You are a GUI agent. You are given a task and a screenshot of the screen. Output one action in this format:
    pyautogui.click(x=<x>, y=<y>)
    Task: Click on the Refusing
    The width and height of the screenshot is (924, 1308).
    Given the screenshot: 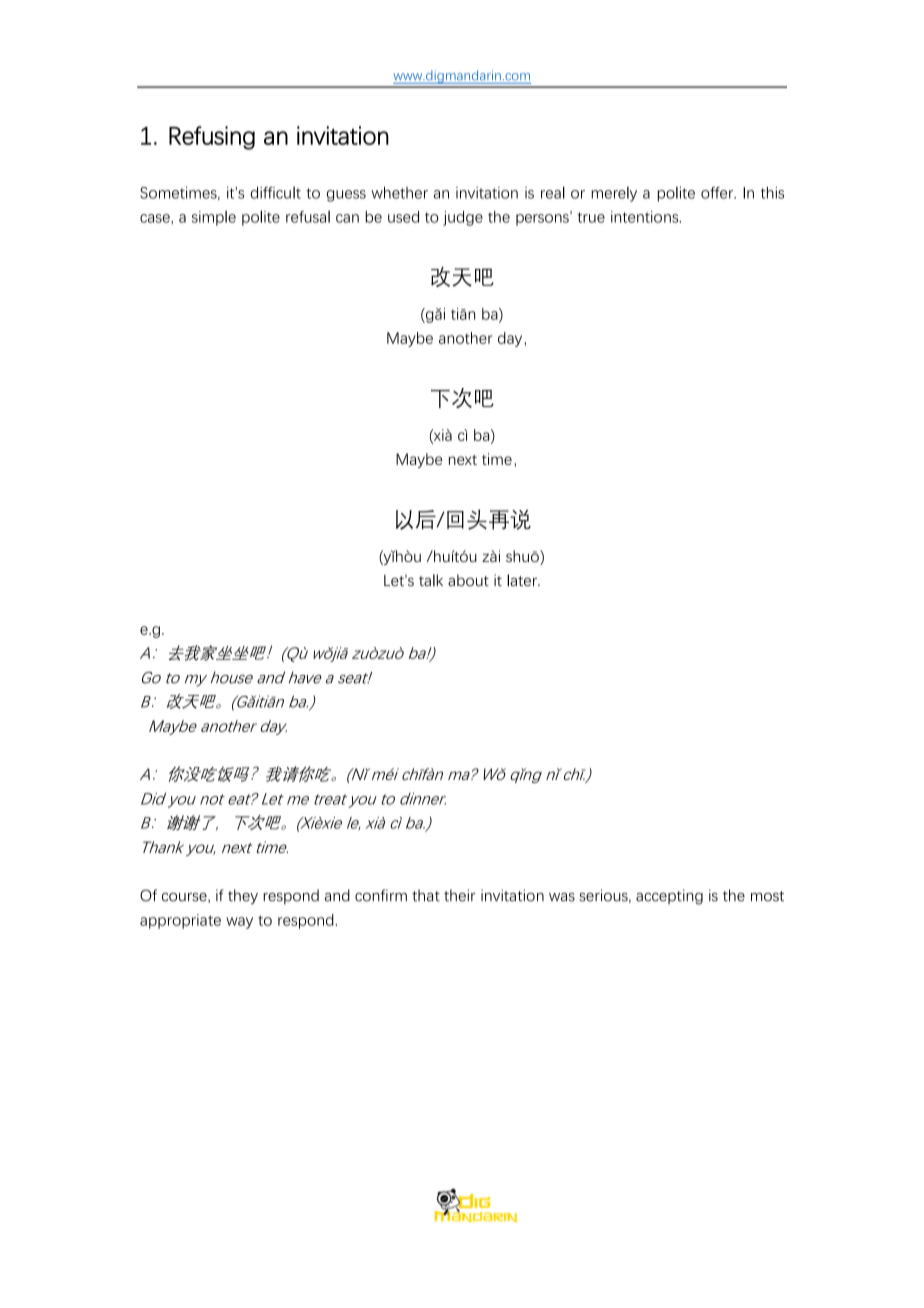 What is the action you would take?
    pyautogui.click(x=212, y=138)
